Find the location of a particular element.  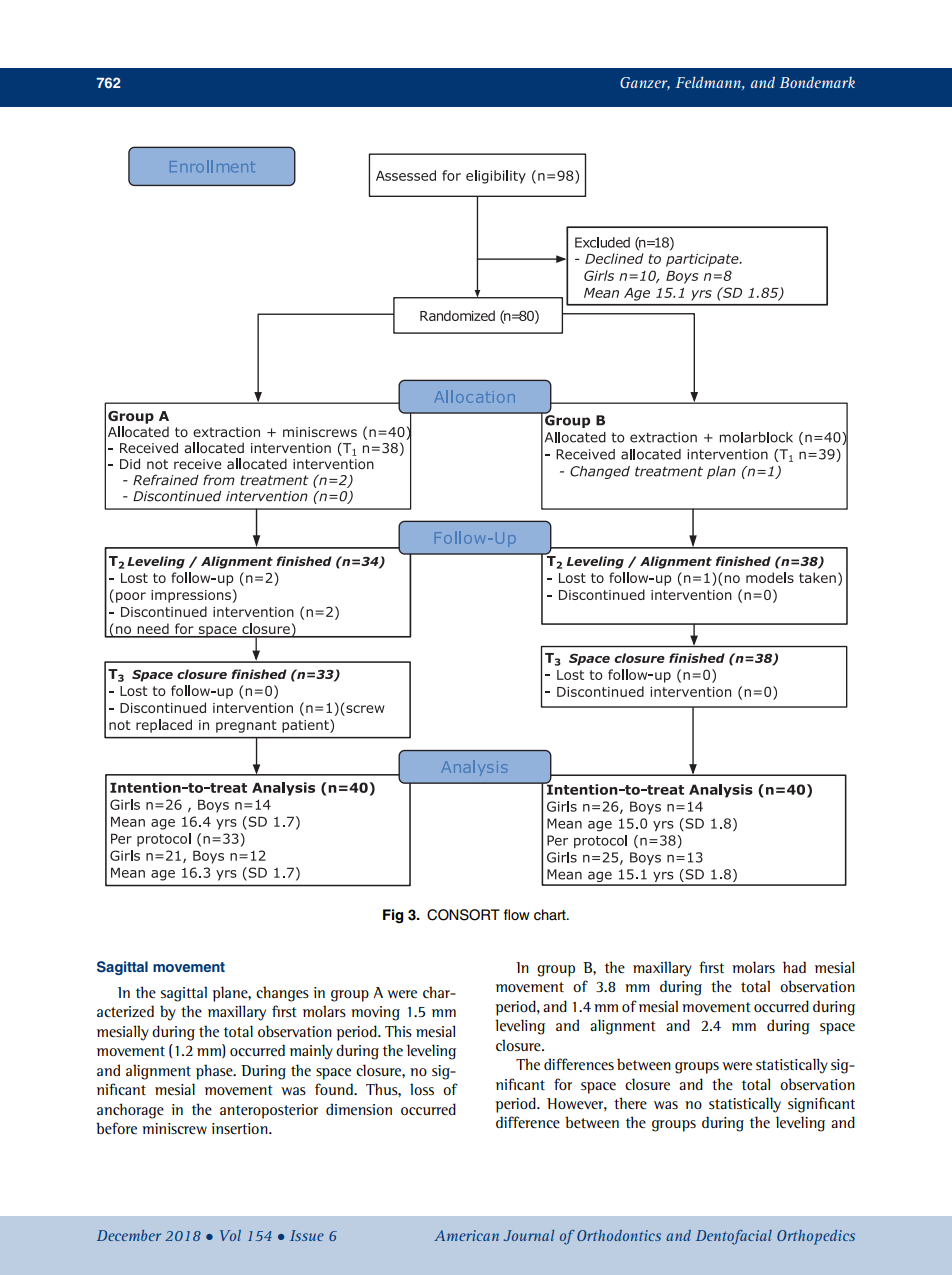

had is located at coordinates (794, 967).
